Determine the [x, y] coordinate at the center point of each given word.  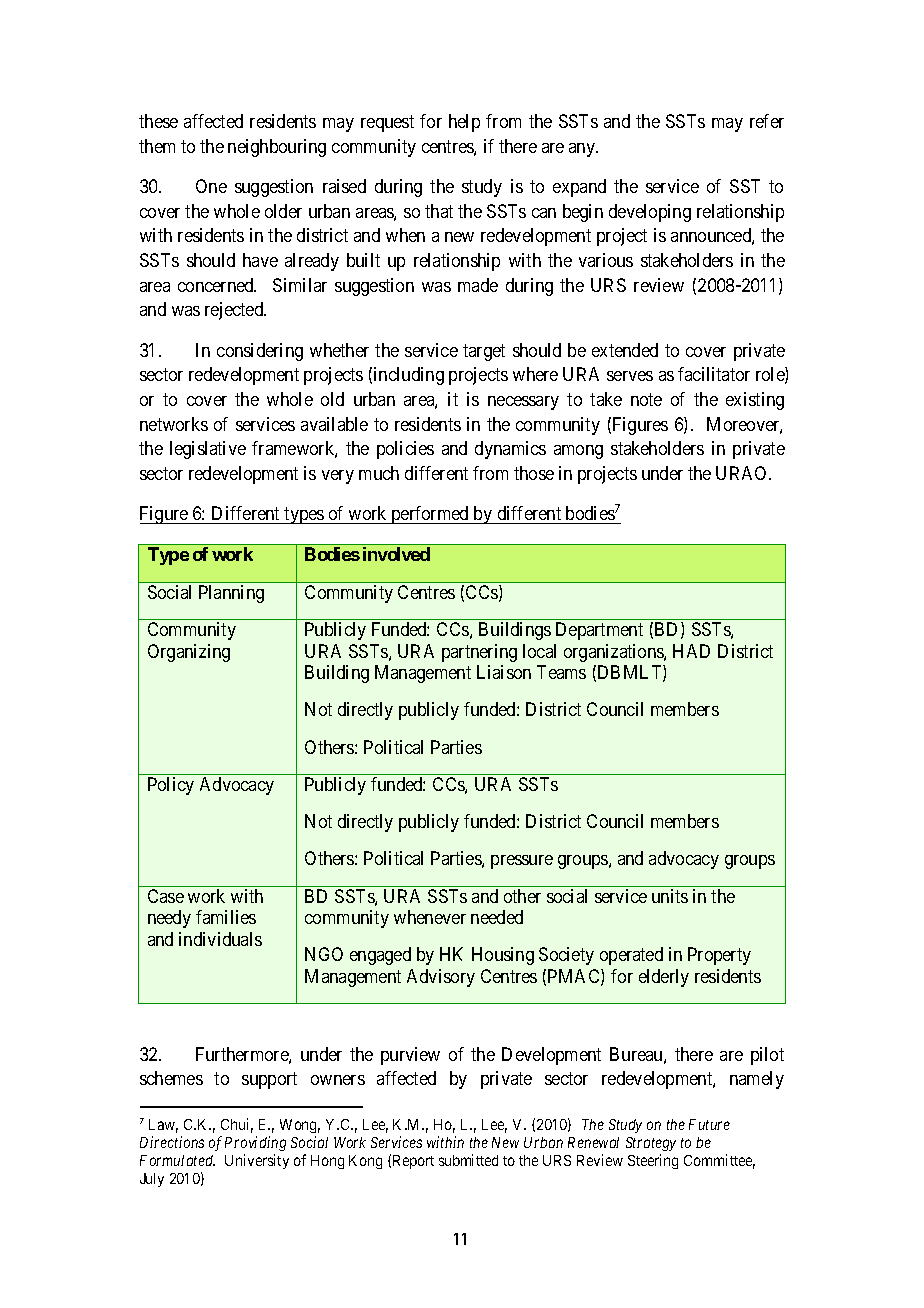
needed [497, 917]
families [226, 917]
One [211, 186]
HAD [691, 651]
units [670, 896]
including [409, 376]
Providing [255, 1143]
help [464, 123]
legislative [208, 450]
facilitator [714, 374]
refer [767, 121]
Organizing [189, 653]
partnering [479, 653]
